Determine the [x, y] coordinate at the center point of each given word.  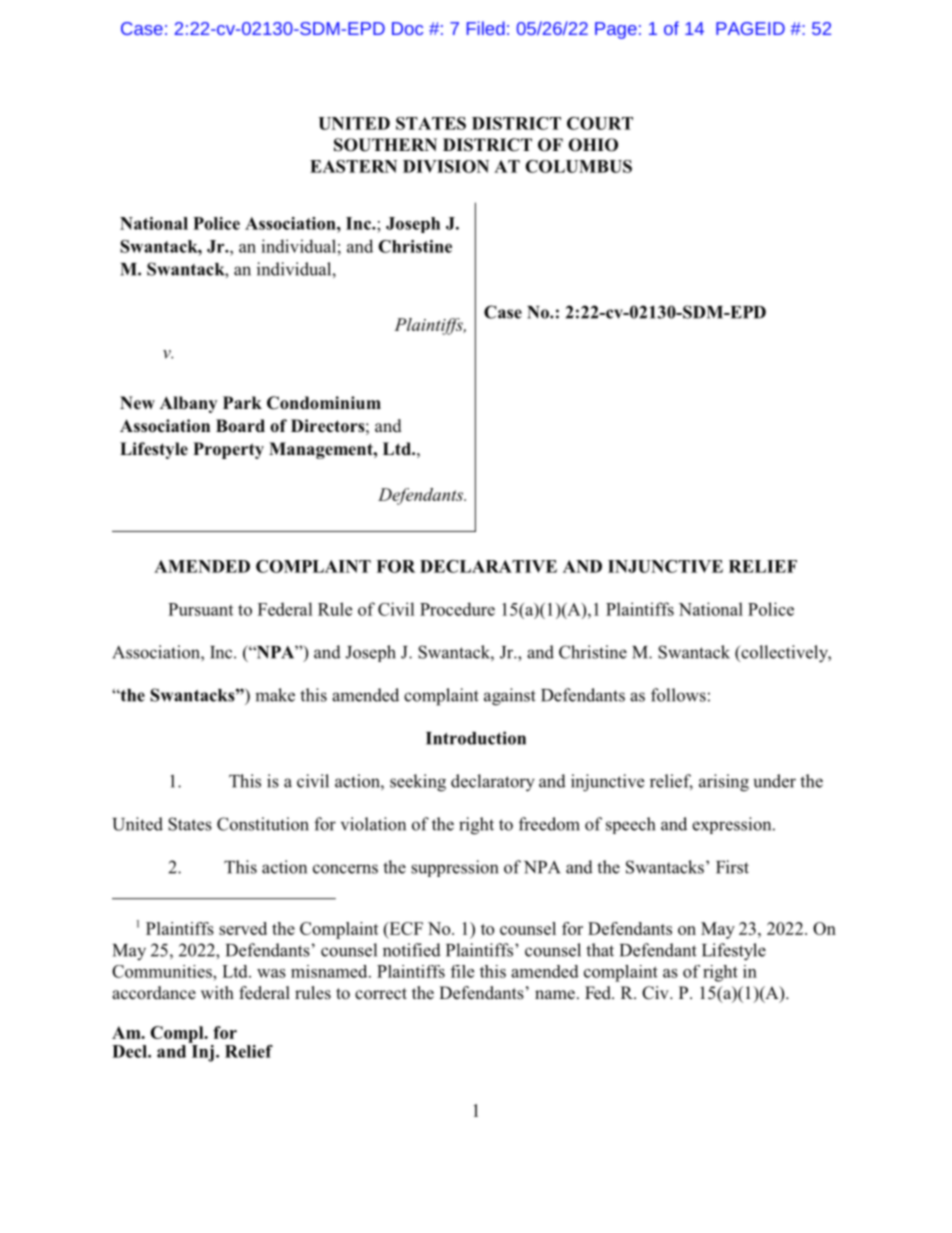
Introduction [476, 738]
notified [412, 950]
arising [724, 783]
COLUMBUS [578, 166]
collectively [785, 654]
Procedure [457, 609]
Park [242, 402]
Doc [407, 28]
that [600, 950]
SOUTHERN [385, 145]
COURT [600, 123]
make [275, 695]
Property [228, 450]
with [217, 992]
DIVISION [446, 166]
